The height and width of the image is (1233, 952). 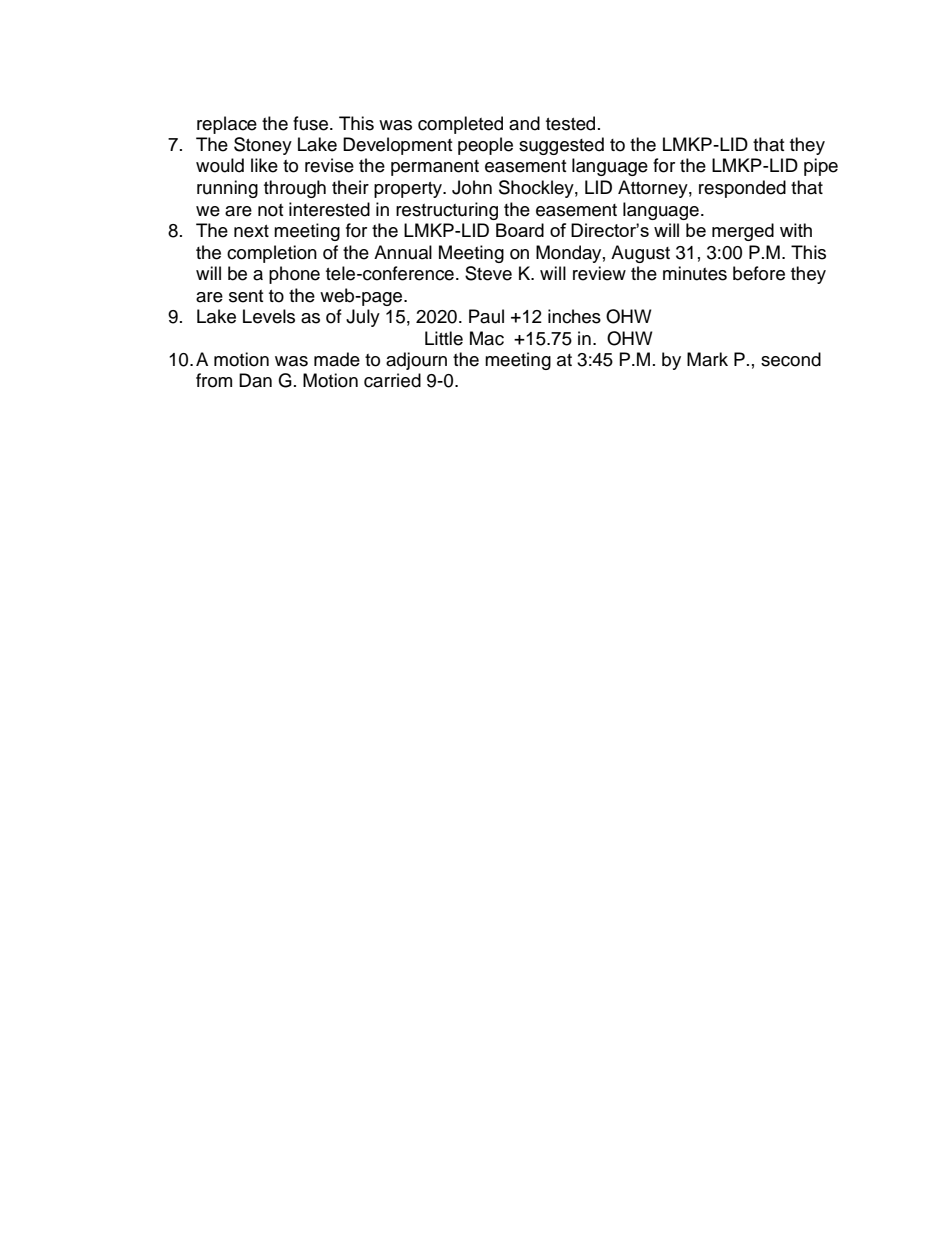 I want to click on before, so click(x=759, y=273).
